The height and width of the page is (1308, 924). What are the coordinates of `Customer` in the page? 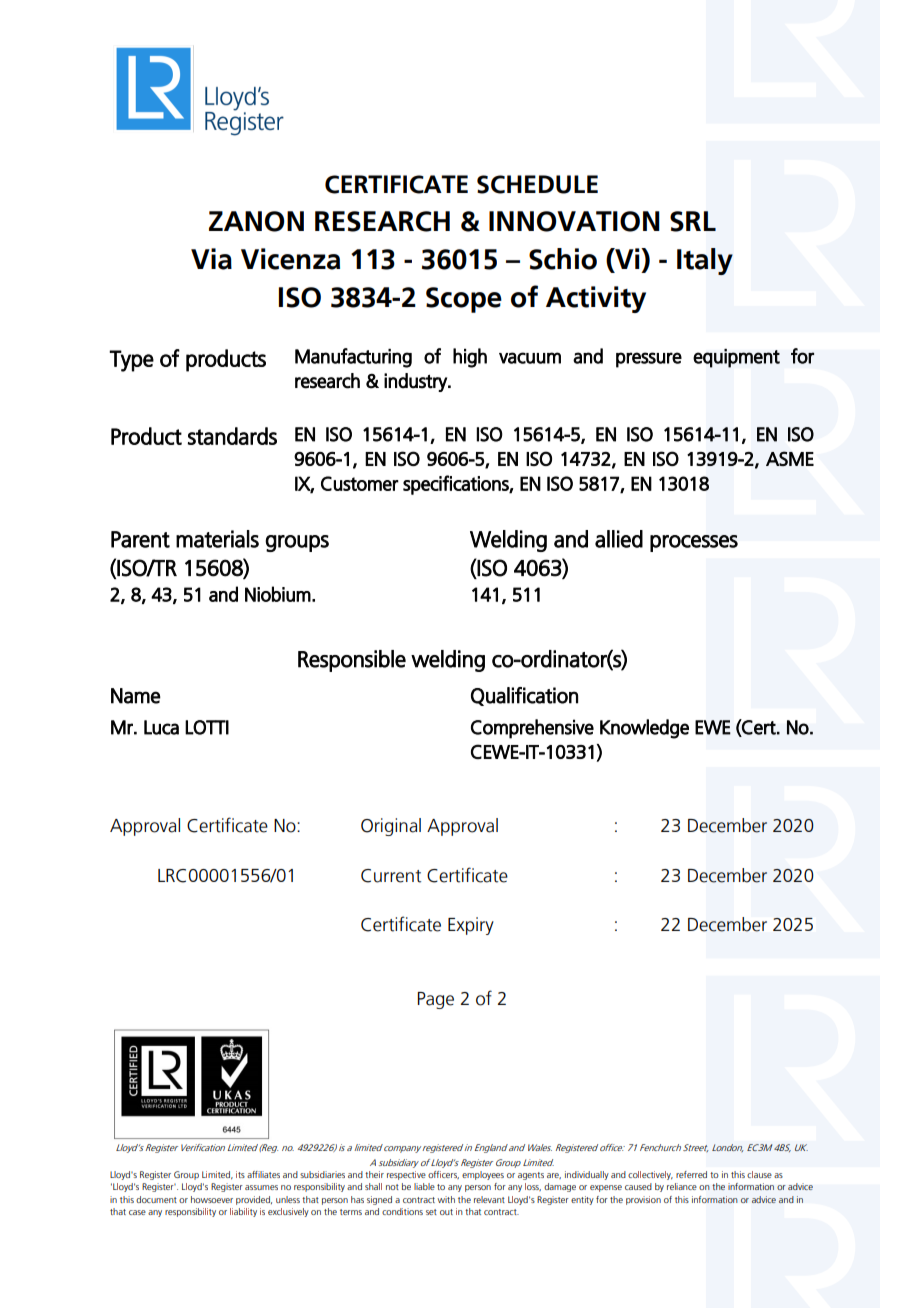 It's located at (360, 483).
